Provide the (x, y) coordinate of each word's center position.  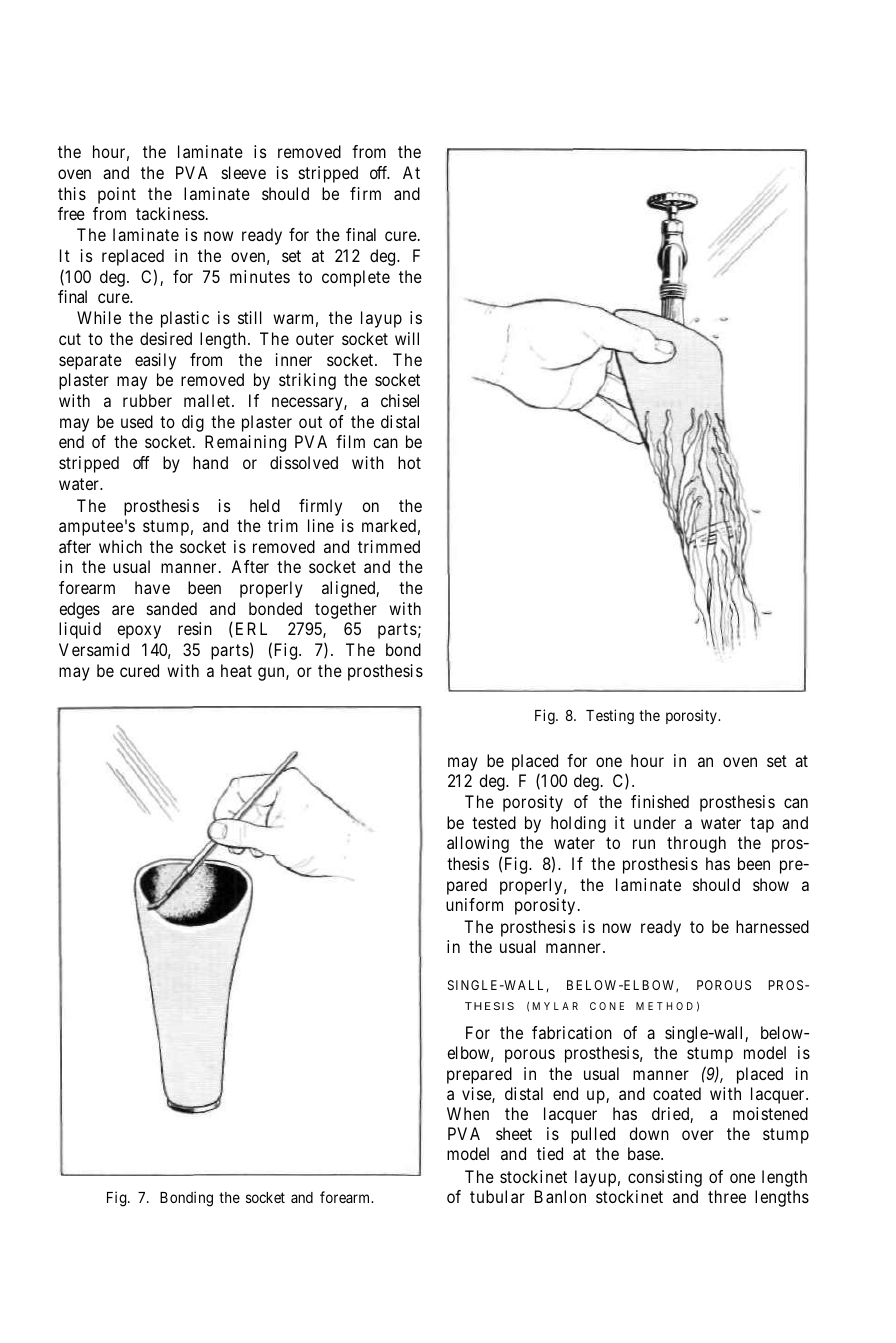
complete (356, 278)
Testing (610, 717)
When (468, 1113)
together (346, 610)
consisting (665, 1178)
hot (409, 462)
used (137, 421)
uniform (474, 904)
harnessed (772, 926)
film (350, 441)
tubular (497, 1196)
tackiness (170, 213)
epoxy (139, 632)
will (407, 338)
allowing (478, 844)
